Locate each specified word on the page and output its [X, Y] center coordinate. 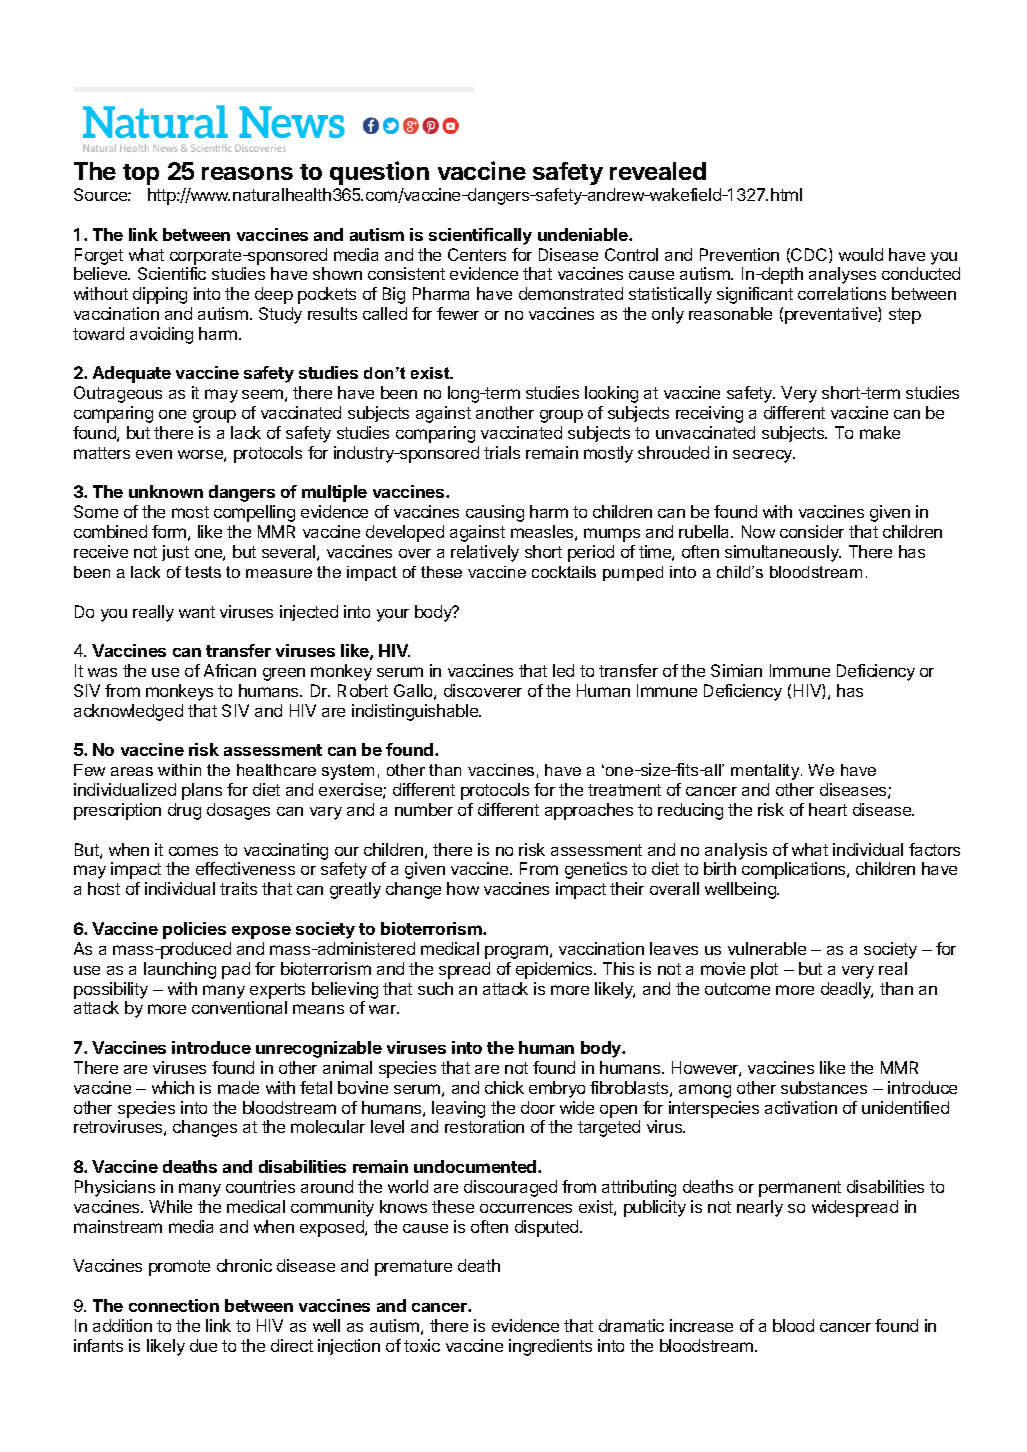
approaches [589, 811]
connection [174, 1305]
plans [202, 791]
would [861, 254]
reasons [247, 173]
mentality [766, 772]
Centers [477, 254]
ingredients [550, 1347]
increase [701, 1325]
